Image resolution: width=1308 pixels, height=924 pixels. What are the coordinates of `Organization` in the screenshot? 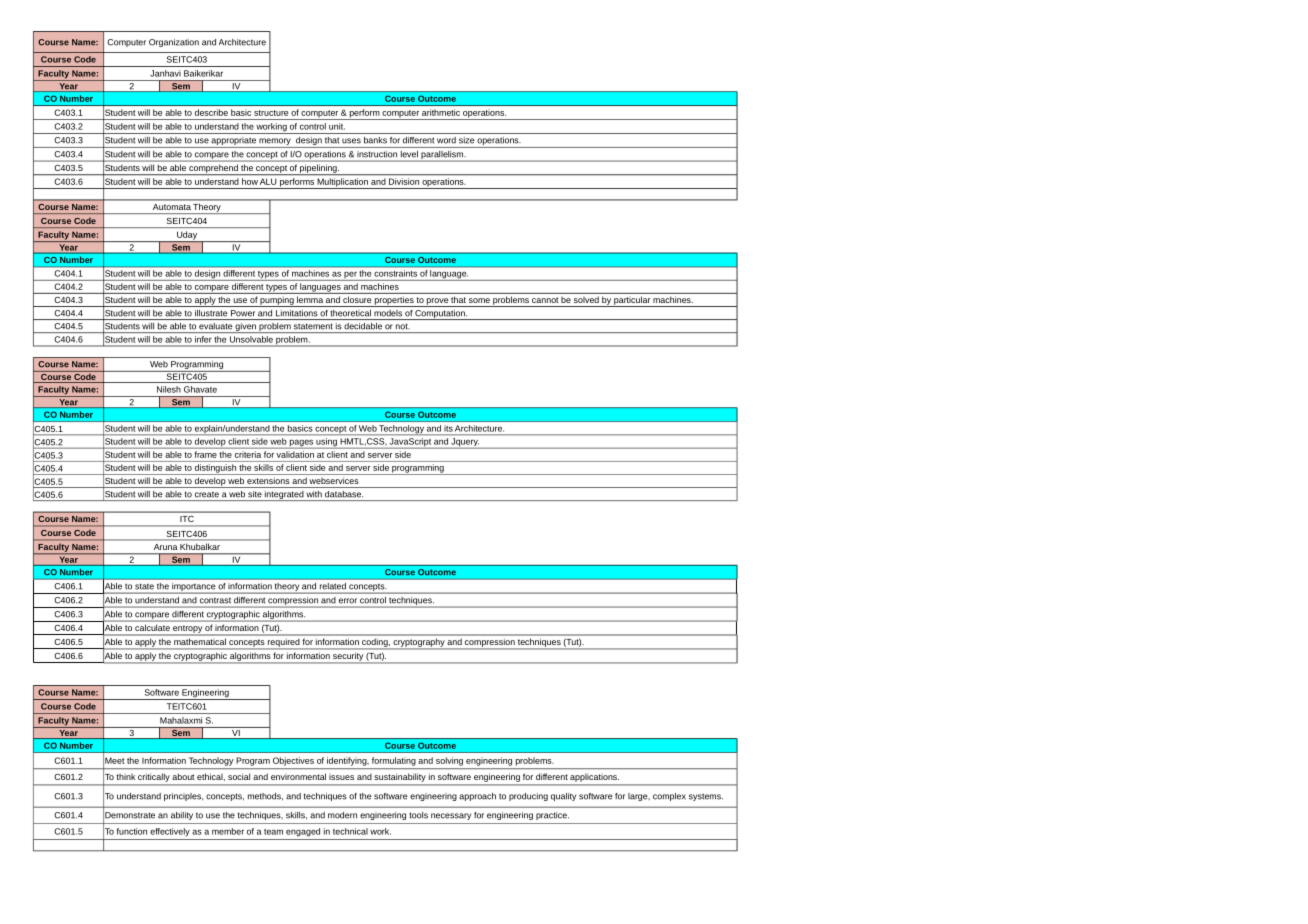 It's located at (174, 43).
